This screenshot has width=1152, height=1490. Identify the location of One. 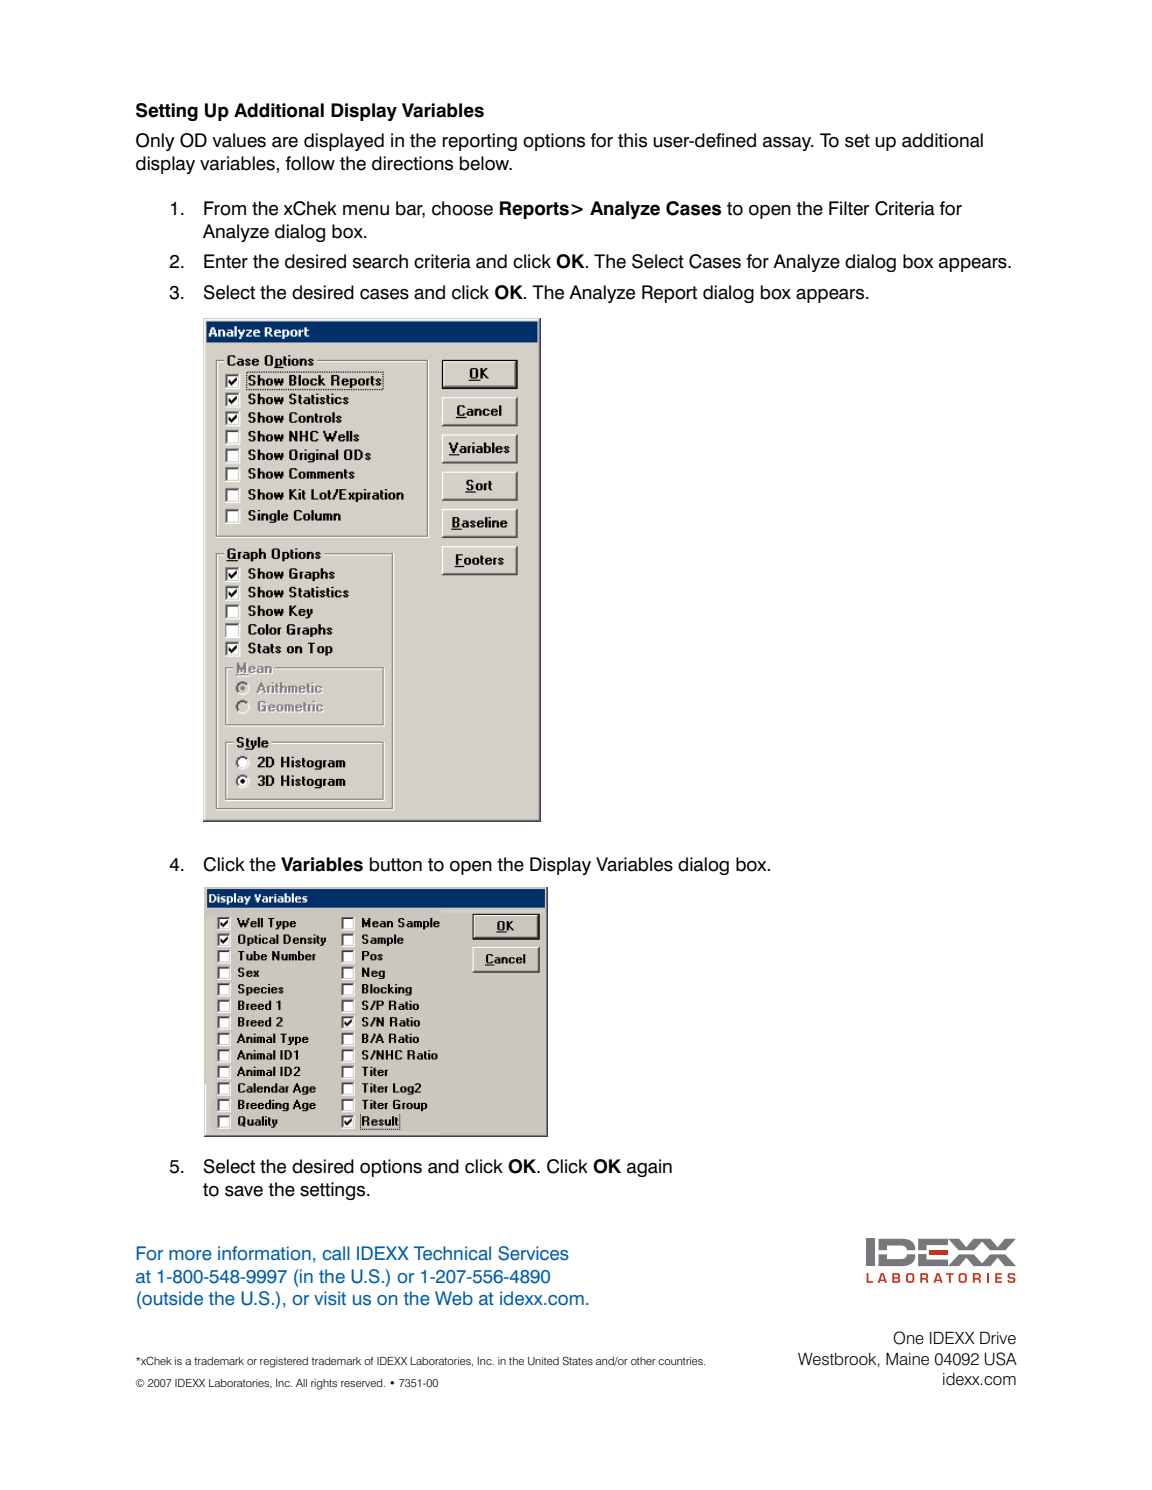
(908, 1338).
